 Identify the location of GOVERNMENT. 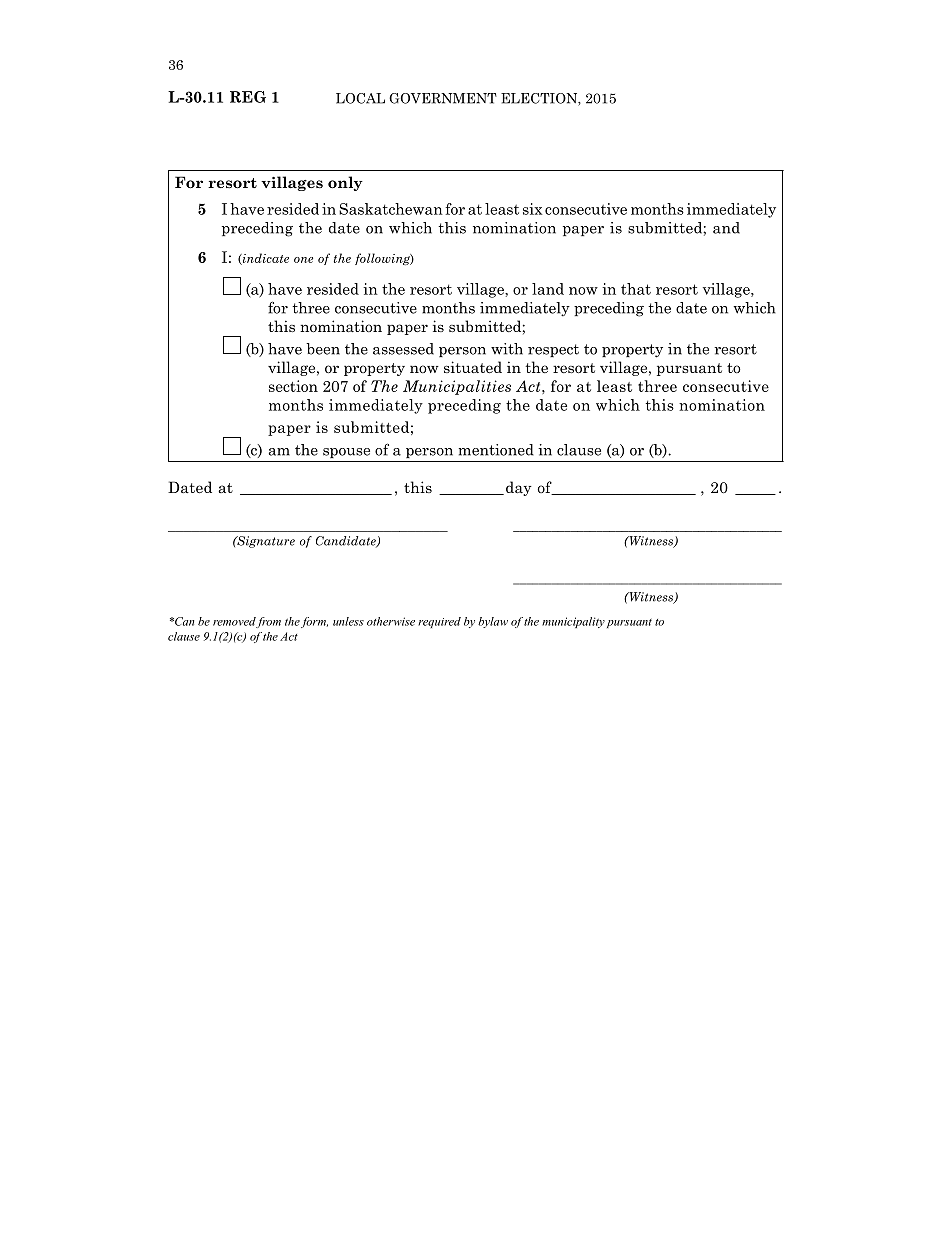
(443, 98).
